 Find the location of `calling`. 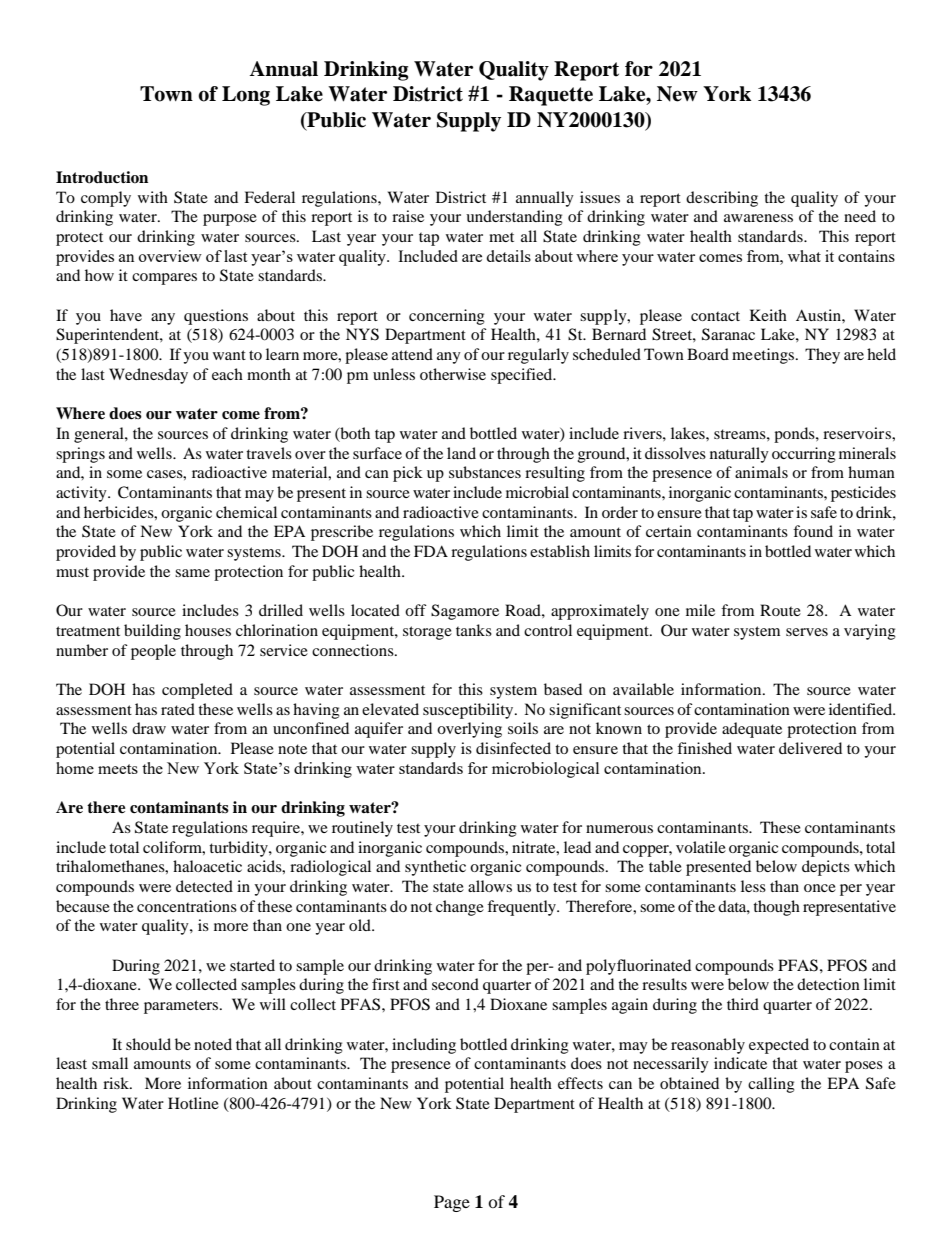

calling is located at coordinates (771, 1085).
